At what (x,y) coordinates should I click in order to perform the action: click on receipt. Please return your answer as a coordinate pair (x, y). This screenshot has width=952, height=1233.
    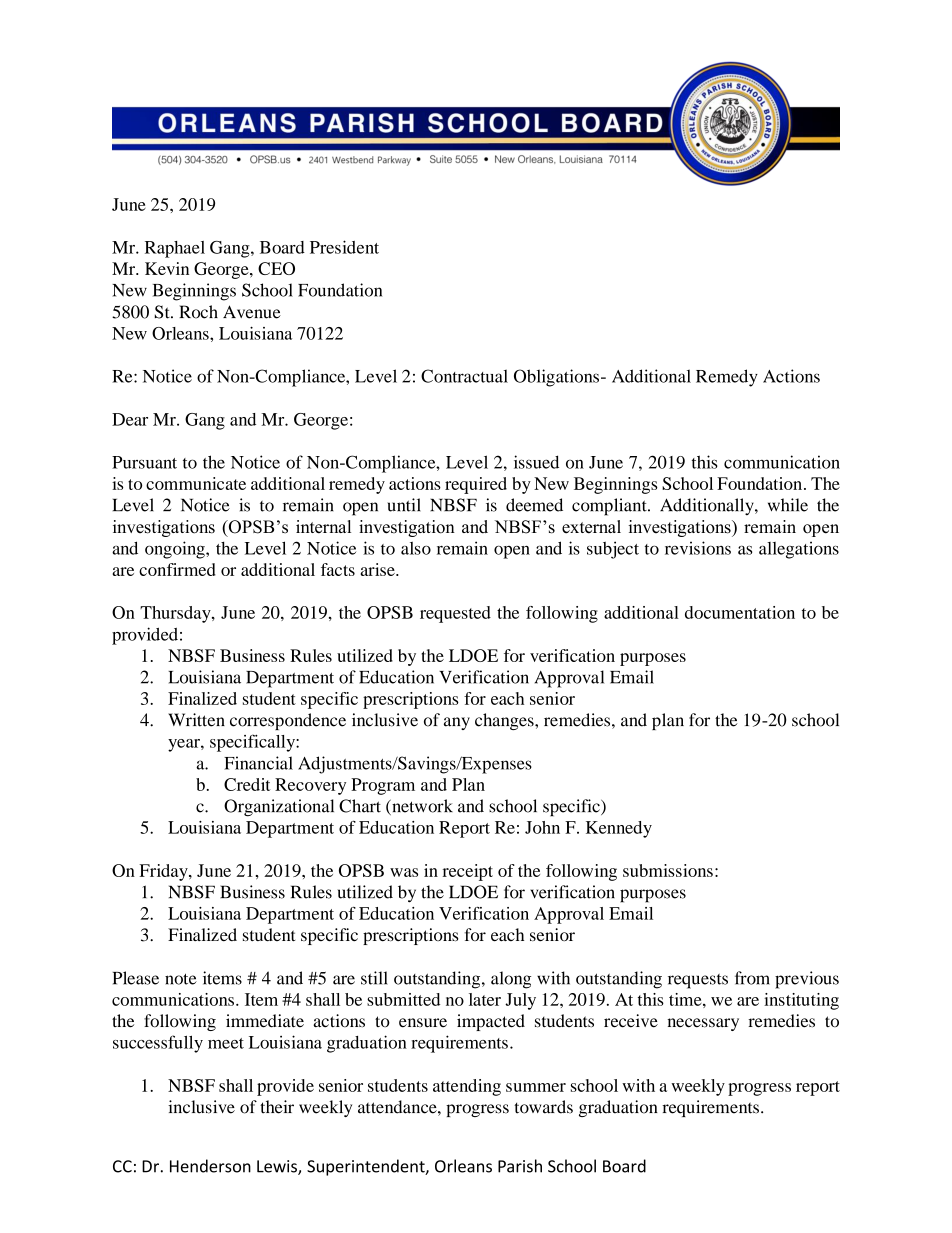
    Looking at the image, I should click on (468, 872).
